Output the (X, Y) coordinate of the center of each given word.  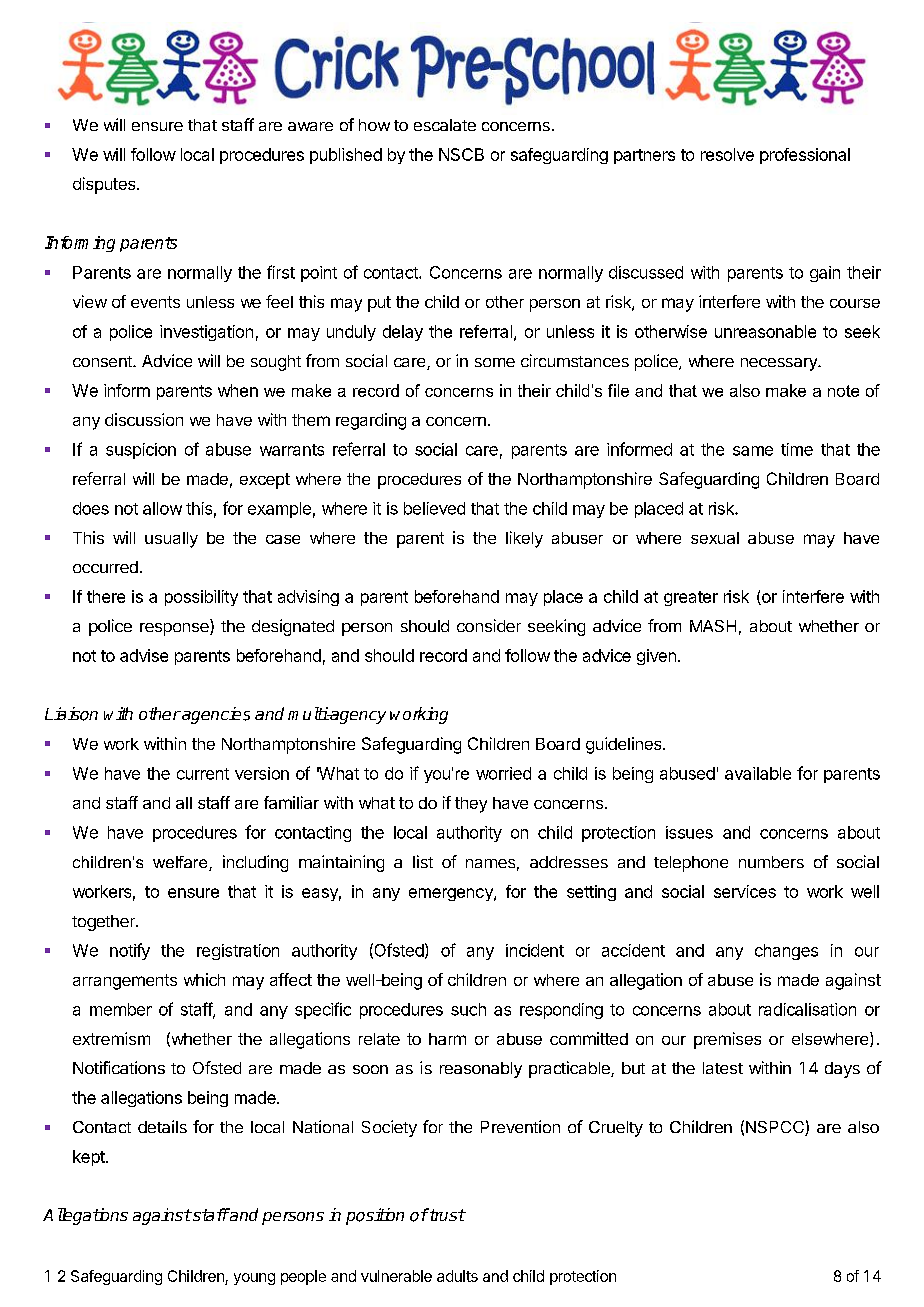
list (423, 861)
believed (434, 508)
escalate (445, 125)
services (745, 891)
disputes (105, 185)
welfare (181, 863)
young (254, 1279)
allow (162, 508)
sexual (715, 538)
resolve (727, 154)
